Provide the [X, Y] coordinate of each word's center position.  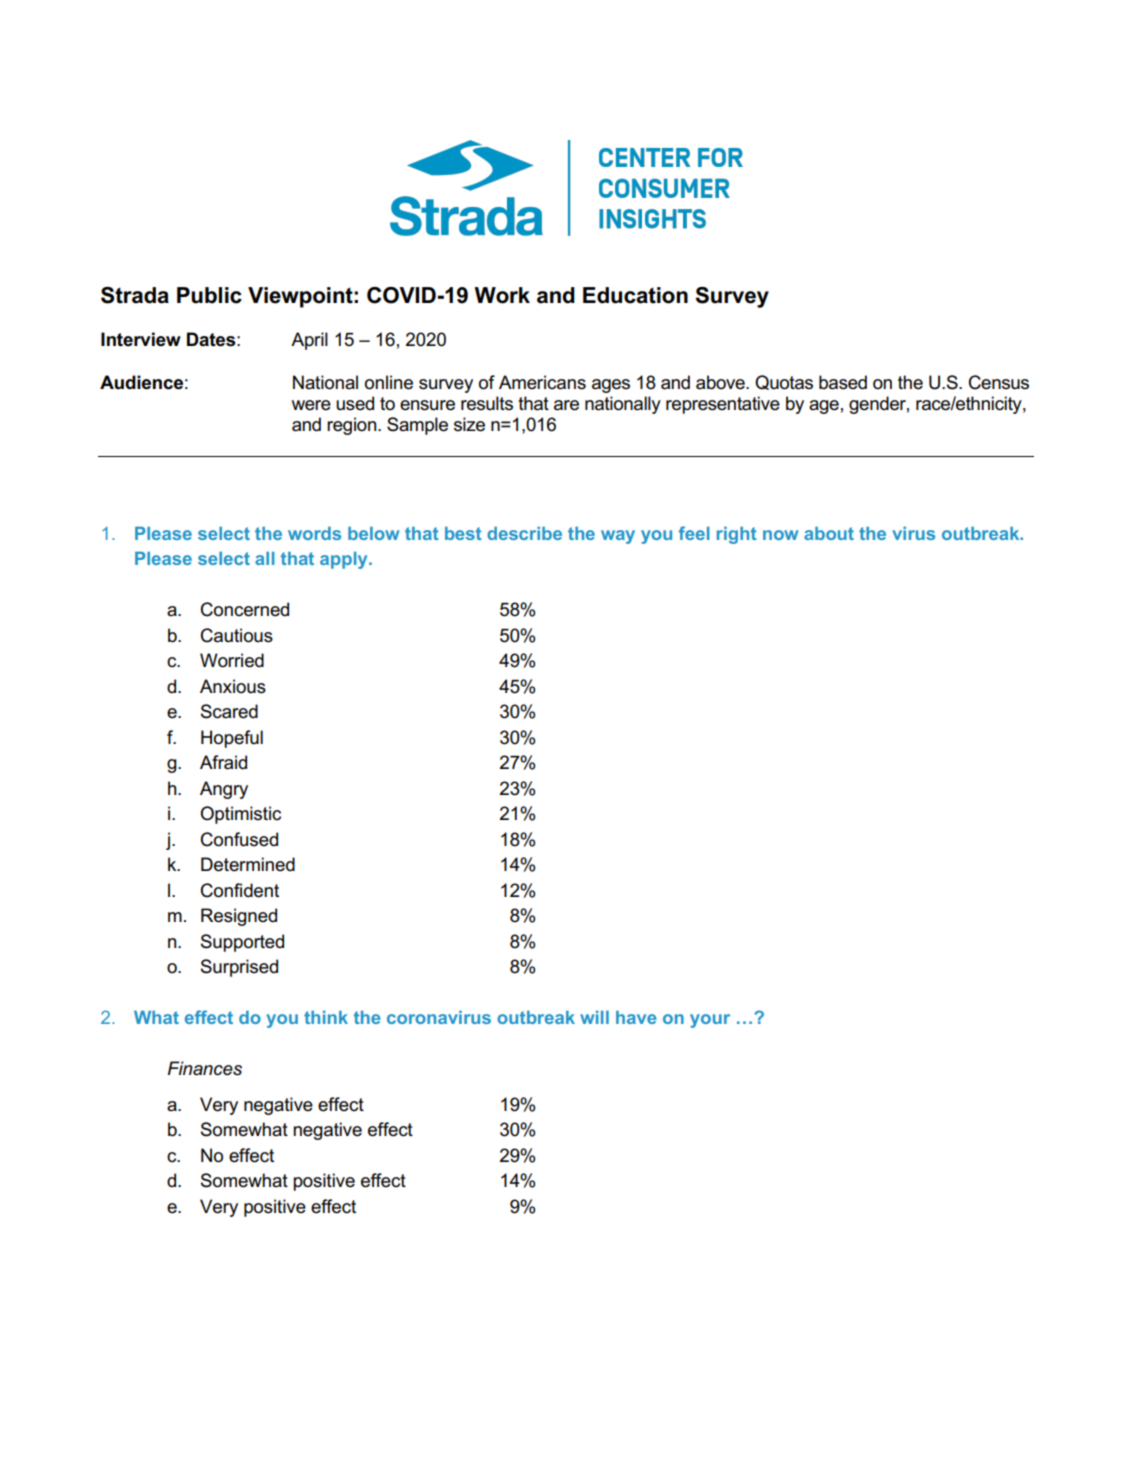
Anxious [233, 686]
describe [524, 533]
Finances [205, 1068]
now [780, 535]
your [710, 1021]
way [618, 537]
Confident [240, 890]
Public [209, 295]
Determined [248, 864]
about [829, 533]
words [314, 533]
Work [502, 295]
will [594, 1017]
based [843, 382]
